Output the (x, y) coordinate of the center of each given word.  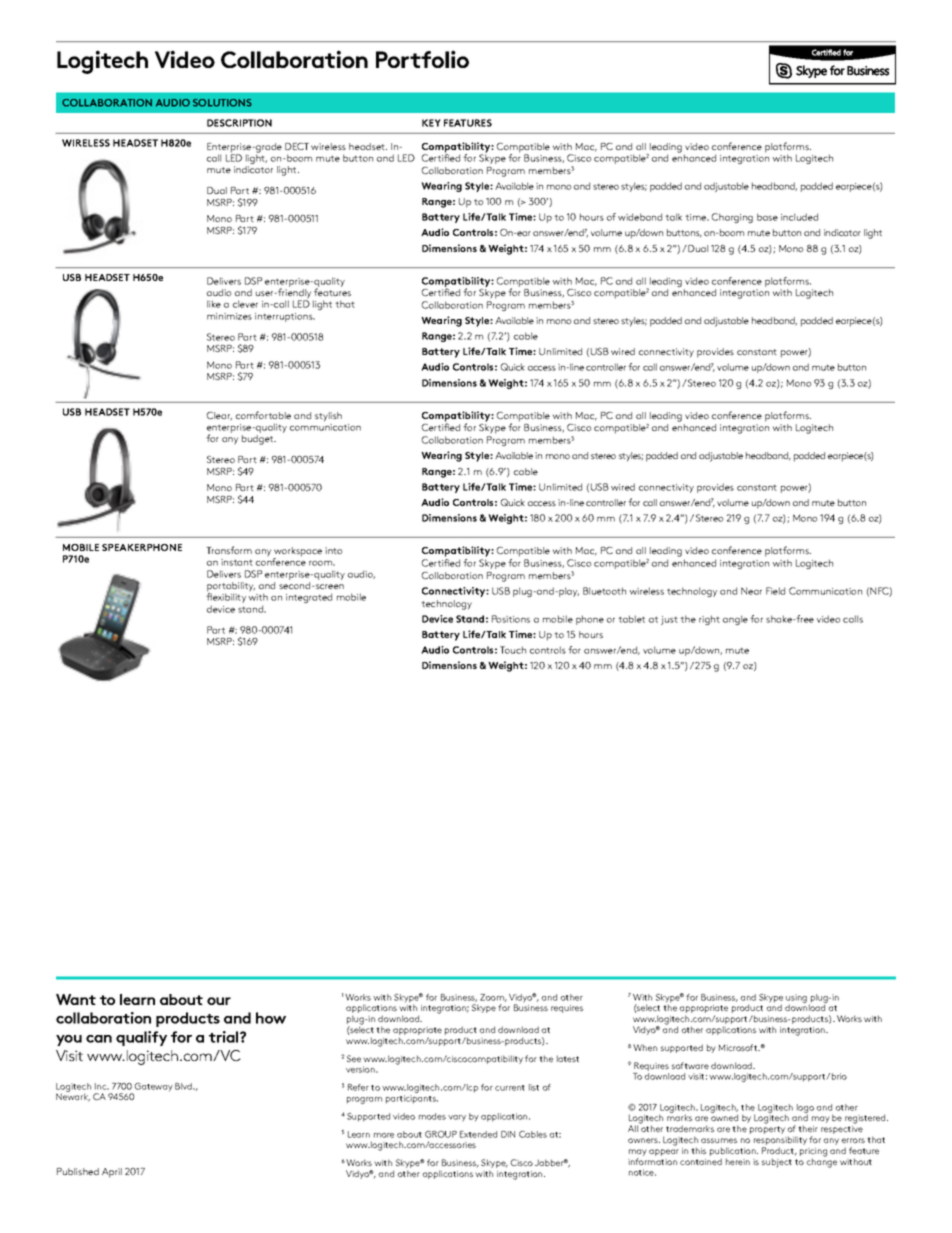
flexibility (226, 598)
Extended (478, 1134)
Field (775, 591)
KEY (431, 123)
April (112, 1173)
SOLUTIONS (222, 103)
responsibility (780, 1142)
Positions (511, 619)
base (767, 217)
